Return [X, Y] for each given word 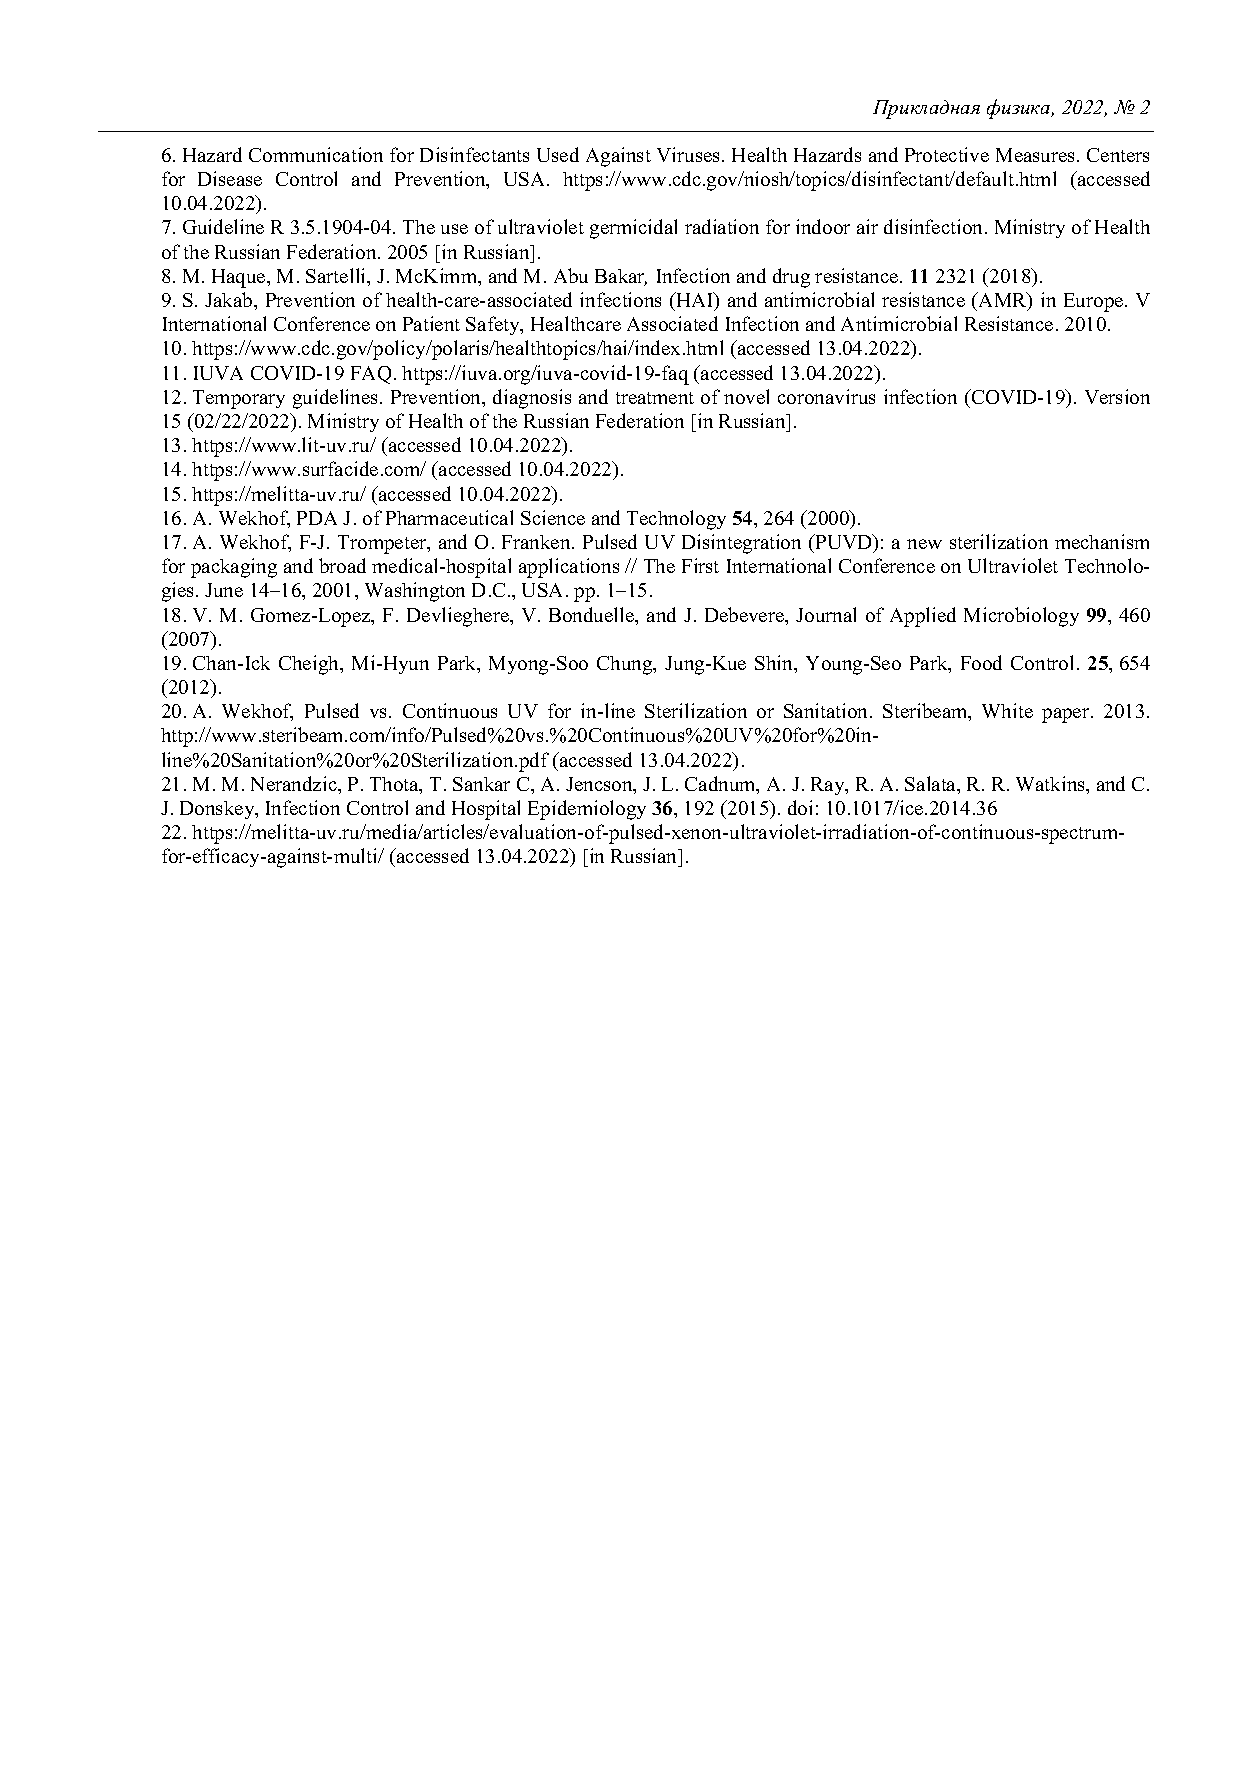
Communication [316, 154]
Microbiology [1021, 617]
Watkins [1051, 783]
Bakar [621, 277]
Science [553, 517]
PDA [317, 518]
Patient [431, 323]
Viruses [690, 154]
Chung [626, 665]
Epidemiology [587, 810]
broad [342, 565]
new [924, 544]
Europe [1095, 302]
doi [800, 807]
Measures [1037, 155]
